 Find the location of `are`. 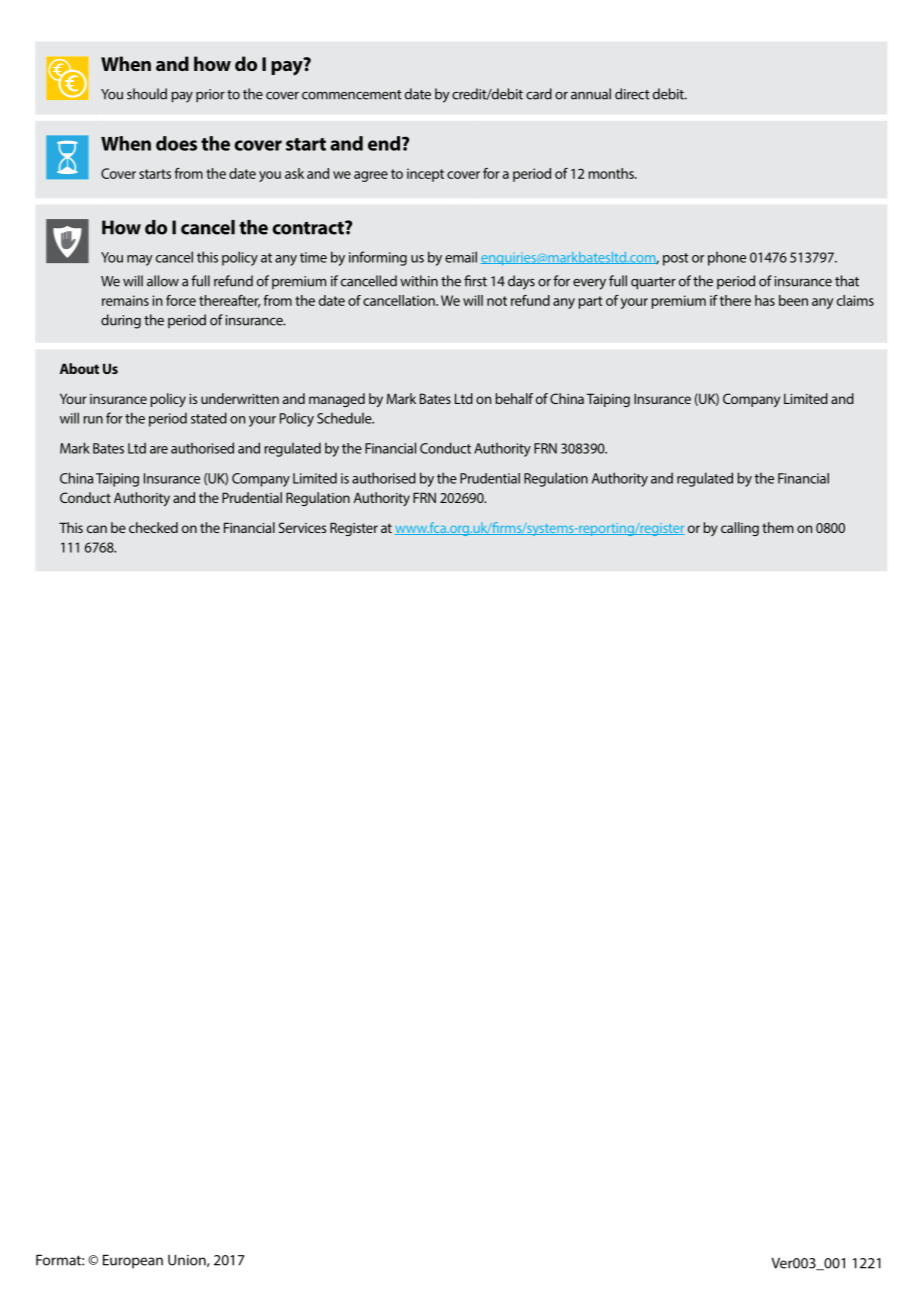

are is located at coordinates (159, 450).
